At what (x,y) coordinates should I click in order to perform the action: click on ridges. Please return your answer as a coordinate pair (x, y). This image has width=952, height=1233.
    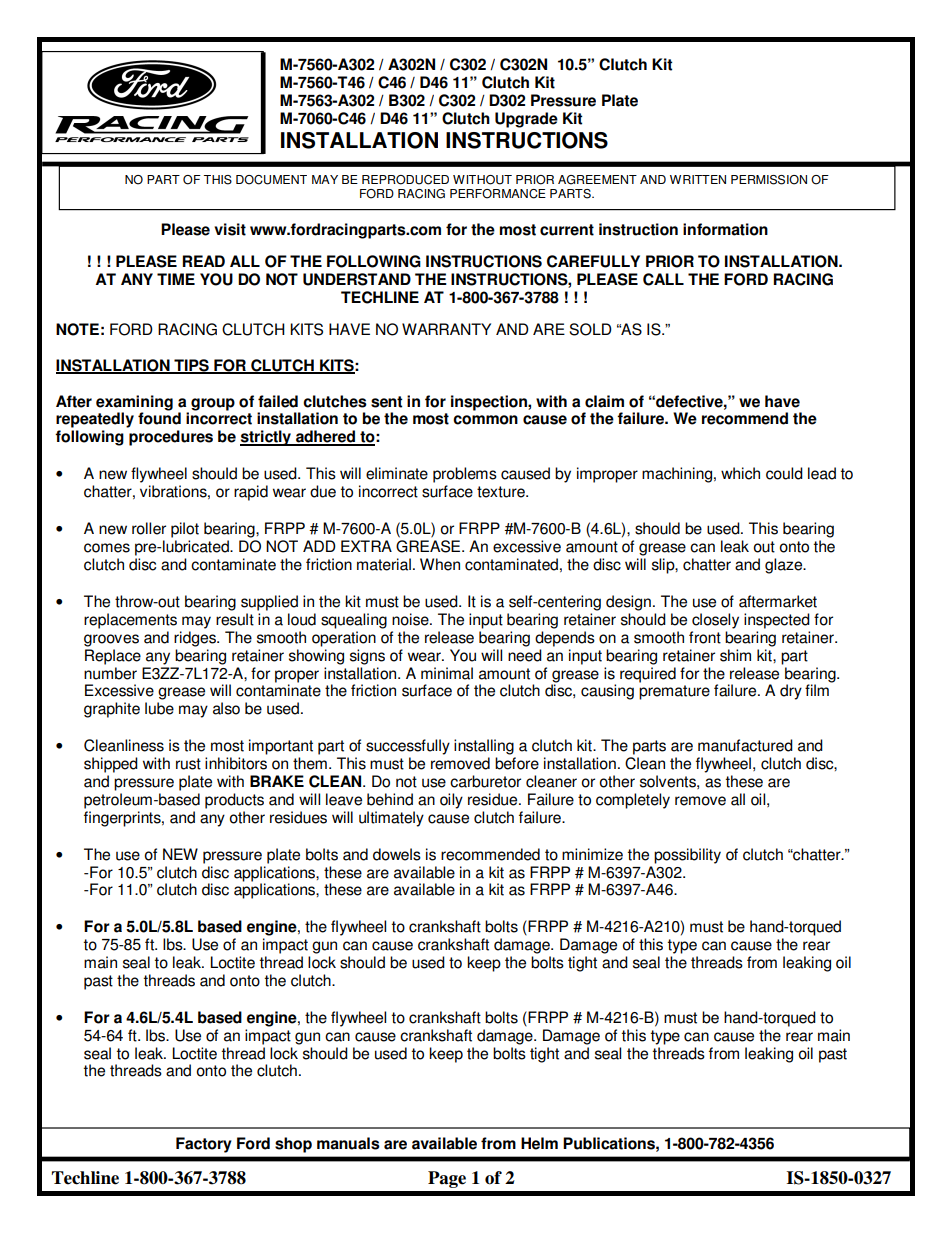
    Looking at the image, I should click on (196, 639).
